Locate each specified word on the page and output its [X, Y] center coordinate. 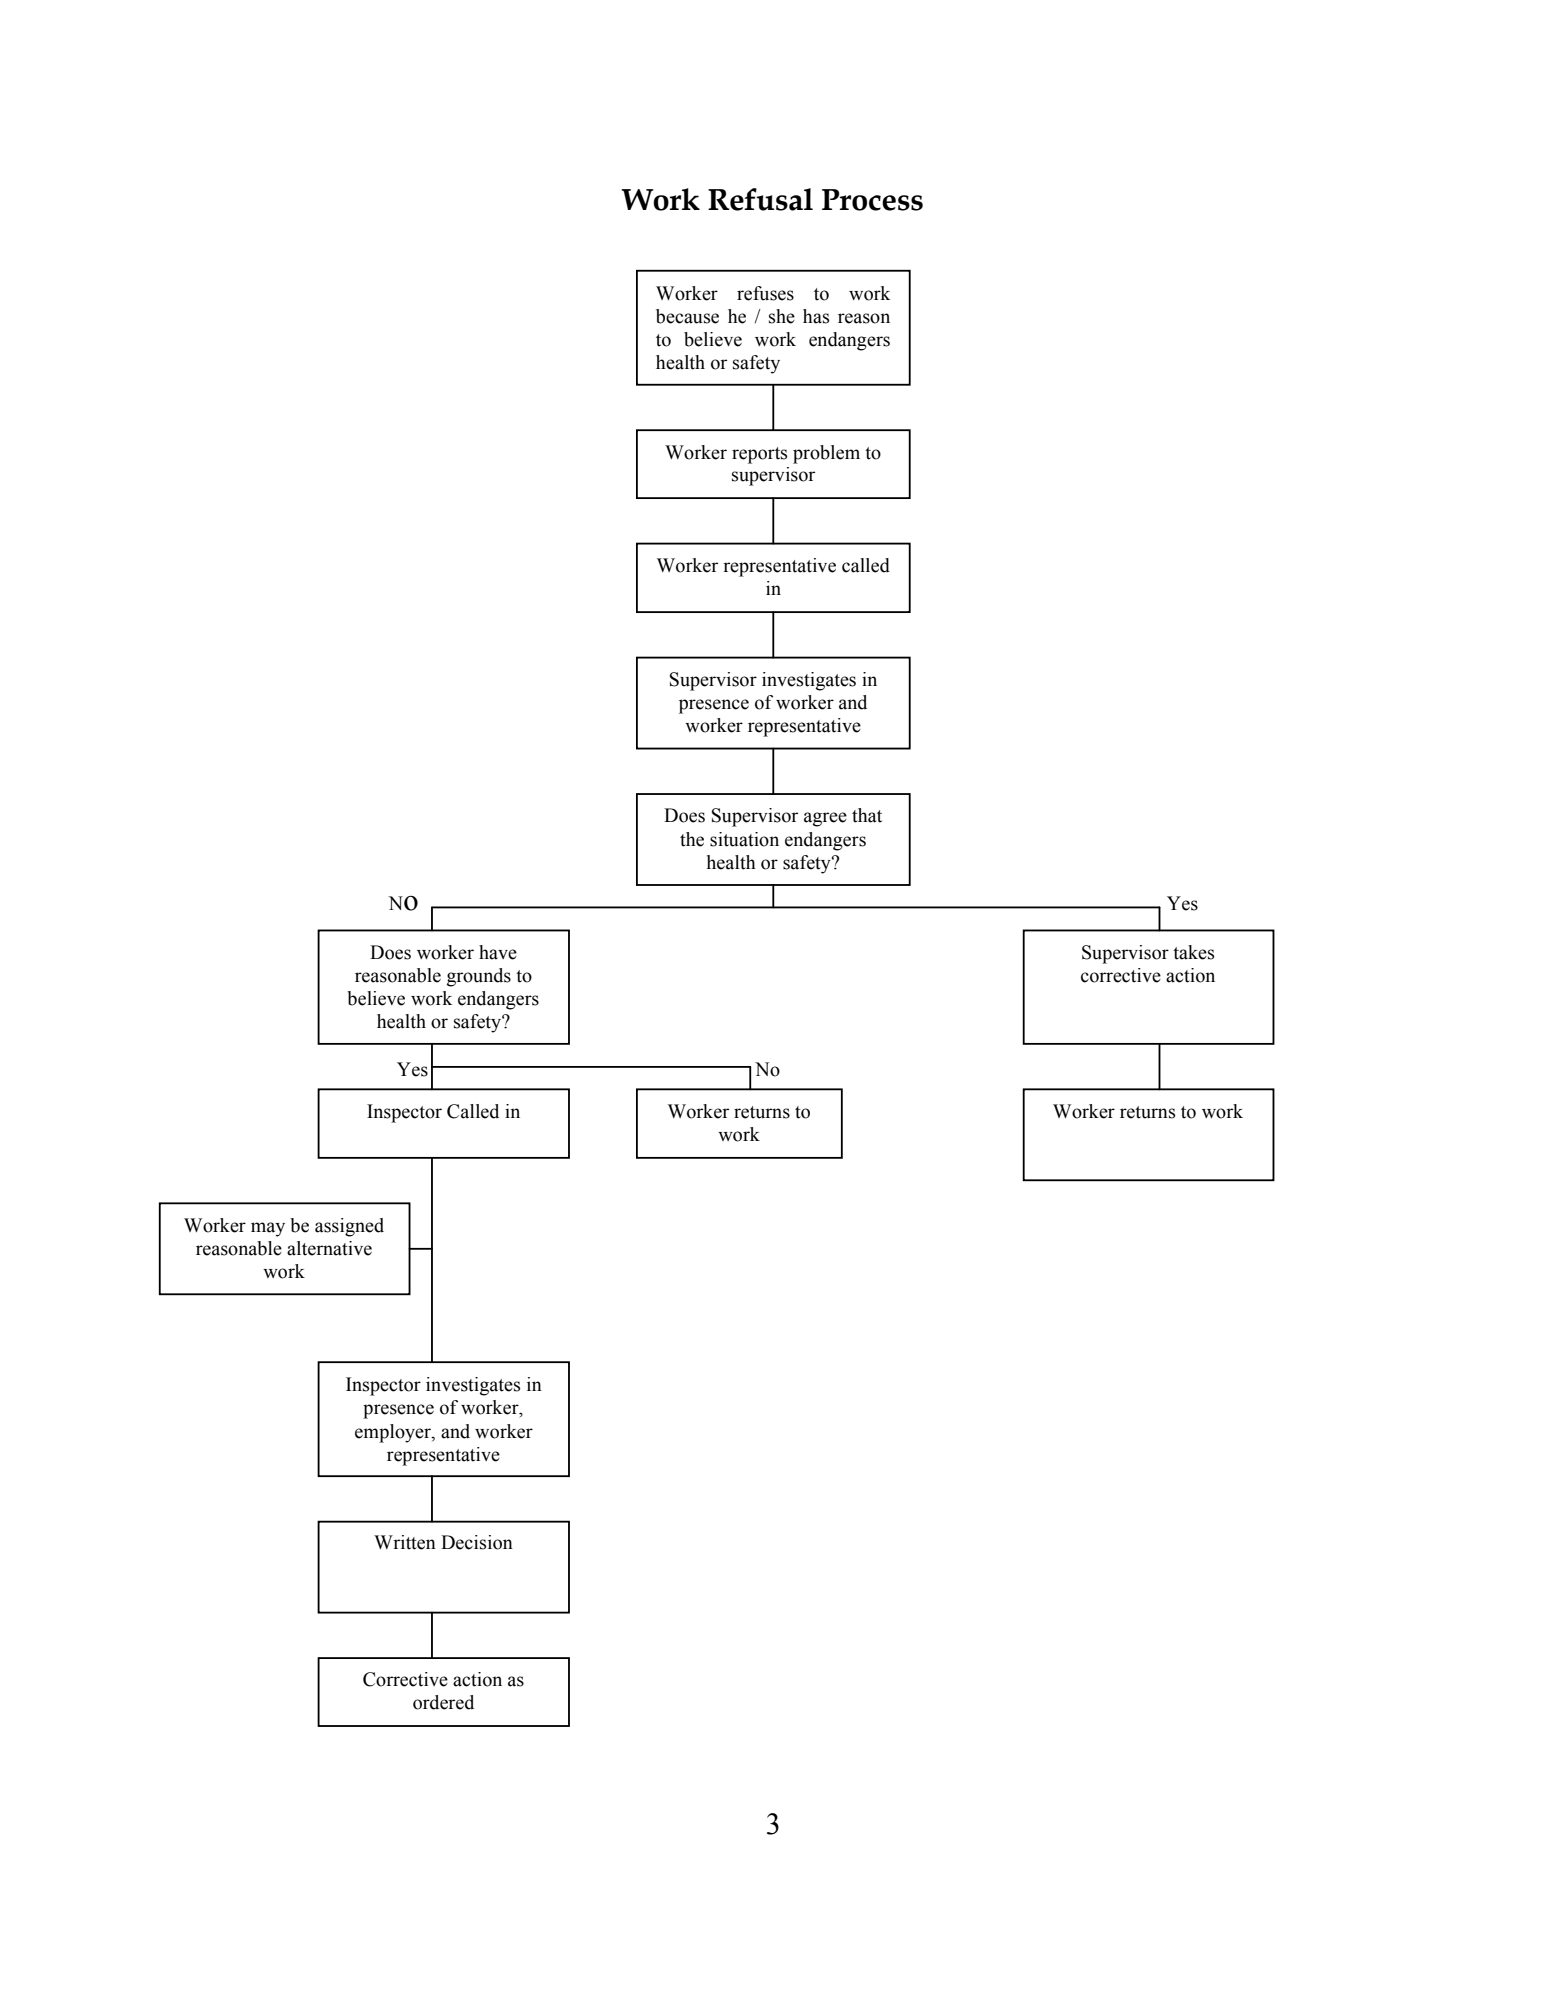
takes [1193, 952]
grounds [479, 977]
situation [744, 839]
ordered [443, 1702]
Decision [477, 1542]
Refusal [760, 199]
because [687, 316]
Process [872, 200]
